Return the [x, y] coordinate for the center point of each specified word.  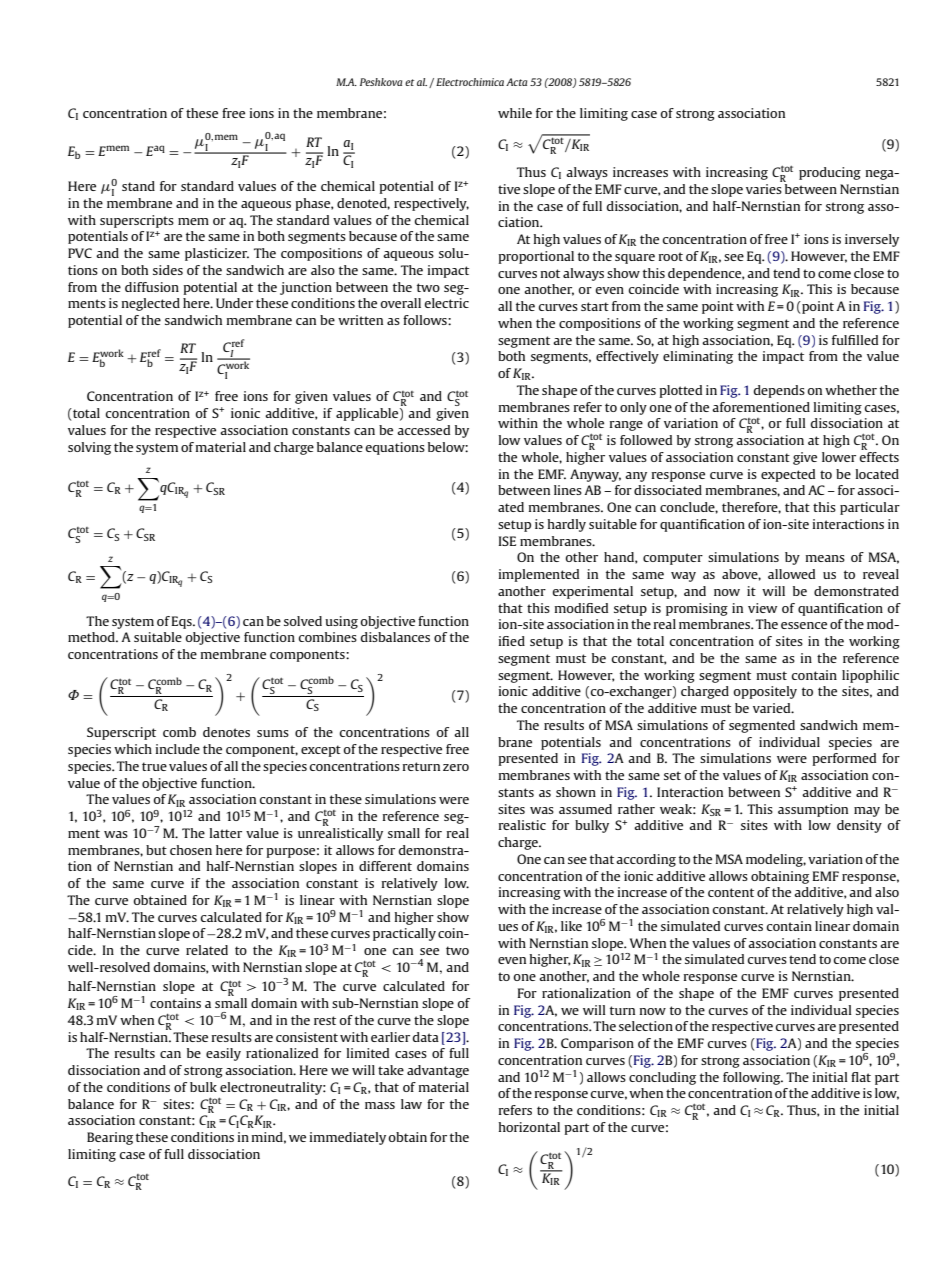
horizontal [529, 1127]
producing [830, 173]
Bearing [110, 1138]
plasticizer [217, 254]
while [515, 113]
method [92, 637]
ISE [507, 541]
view [762, 608]
